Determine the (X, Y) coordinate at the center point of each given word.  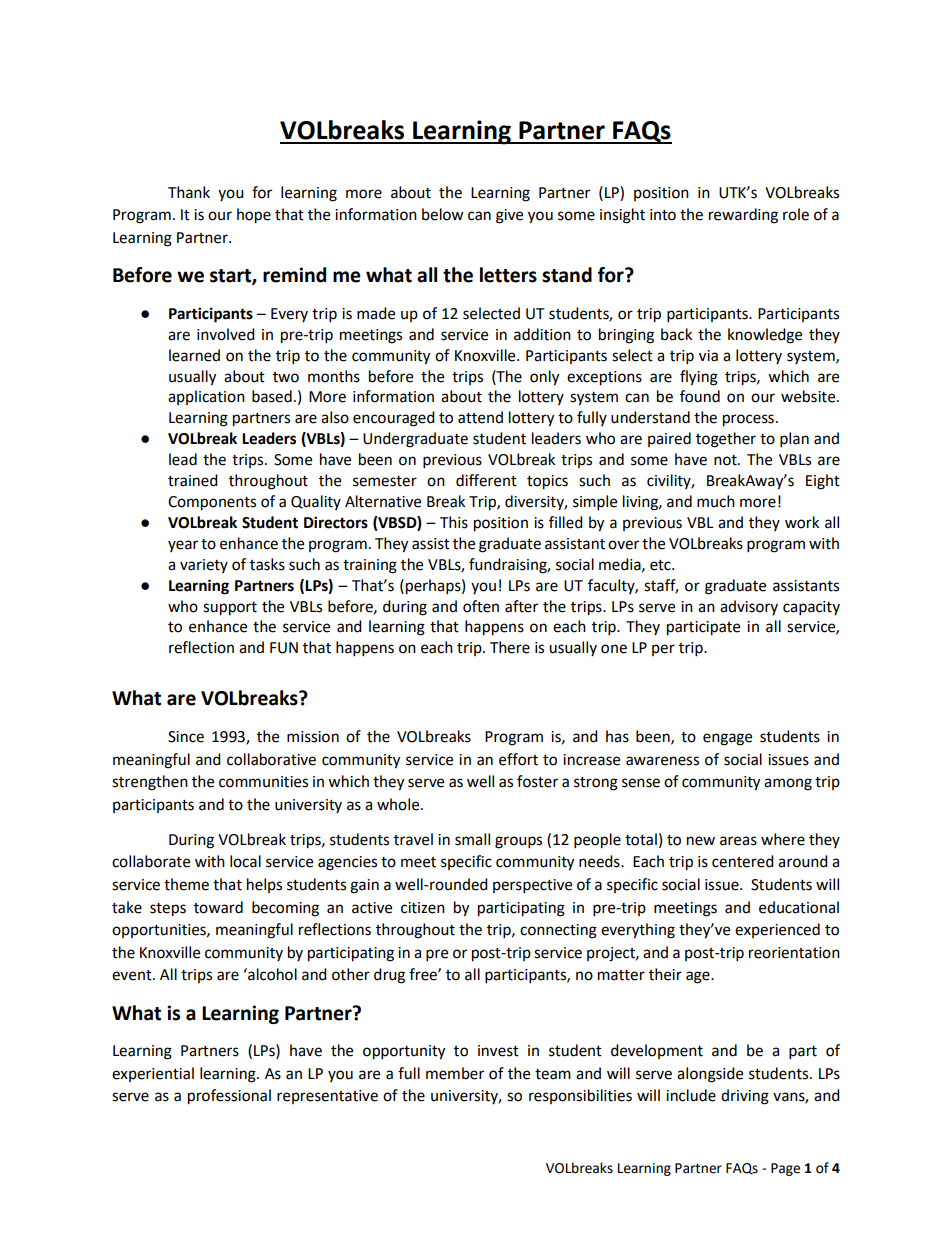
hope (254, 216)
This (454, 522)
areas (738, 841)
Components (212, 503)
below (443, 214)
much (716, 501)
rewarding (743, 216)
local (245, 861)
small (472, 839)
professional (229, 1097)
